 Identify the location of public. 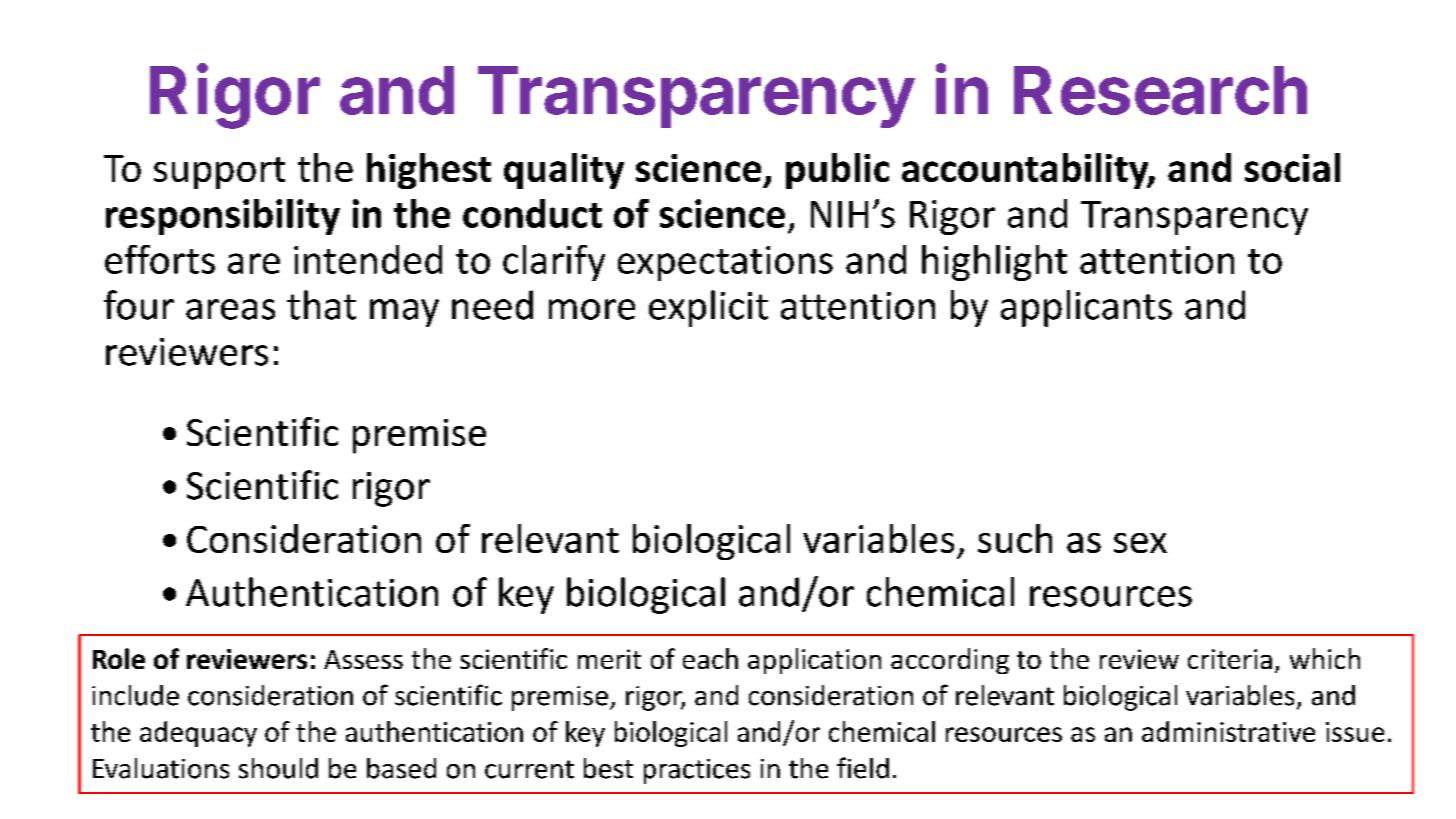
(837, 171).
